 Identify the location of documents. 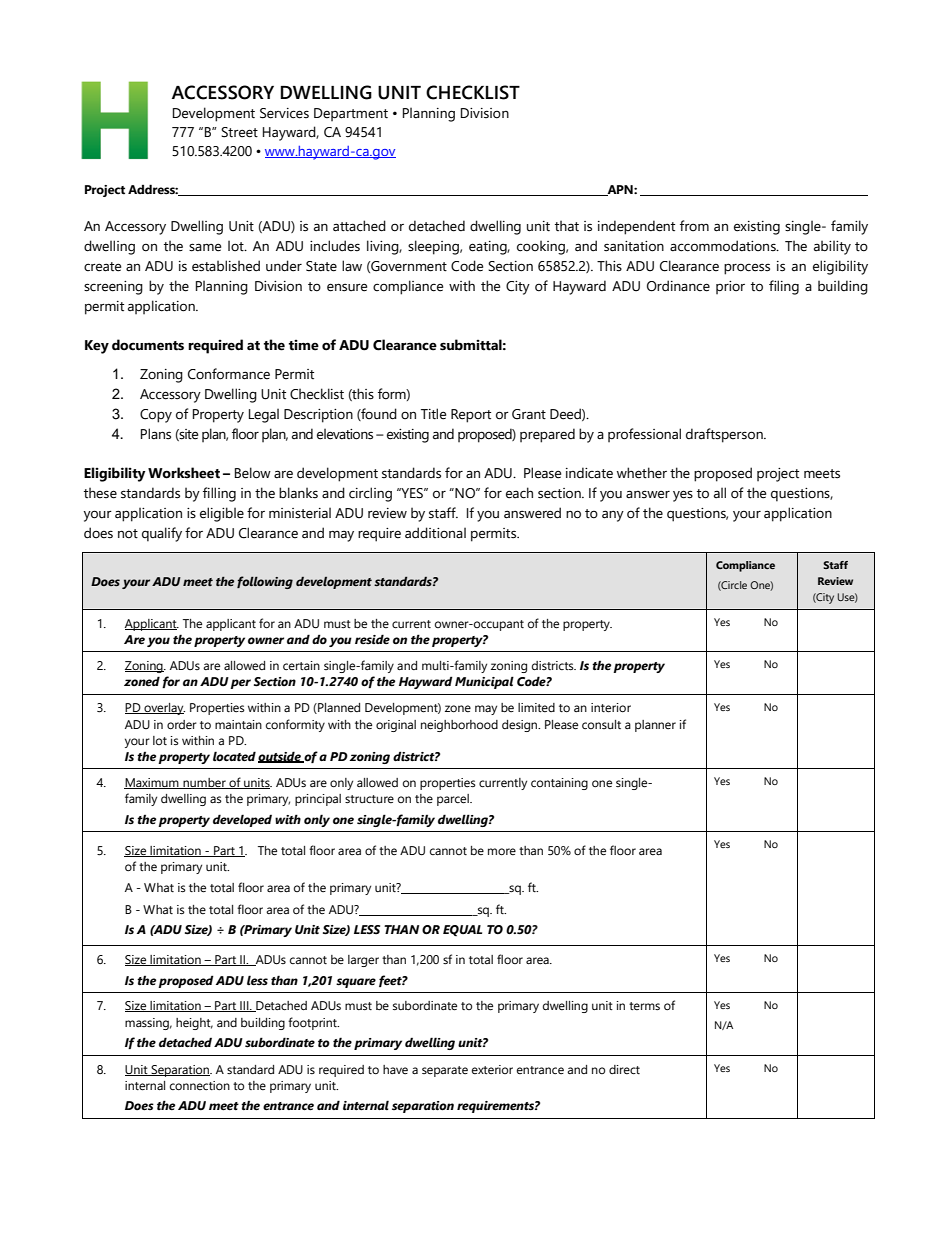
(148, 345).
